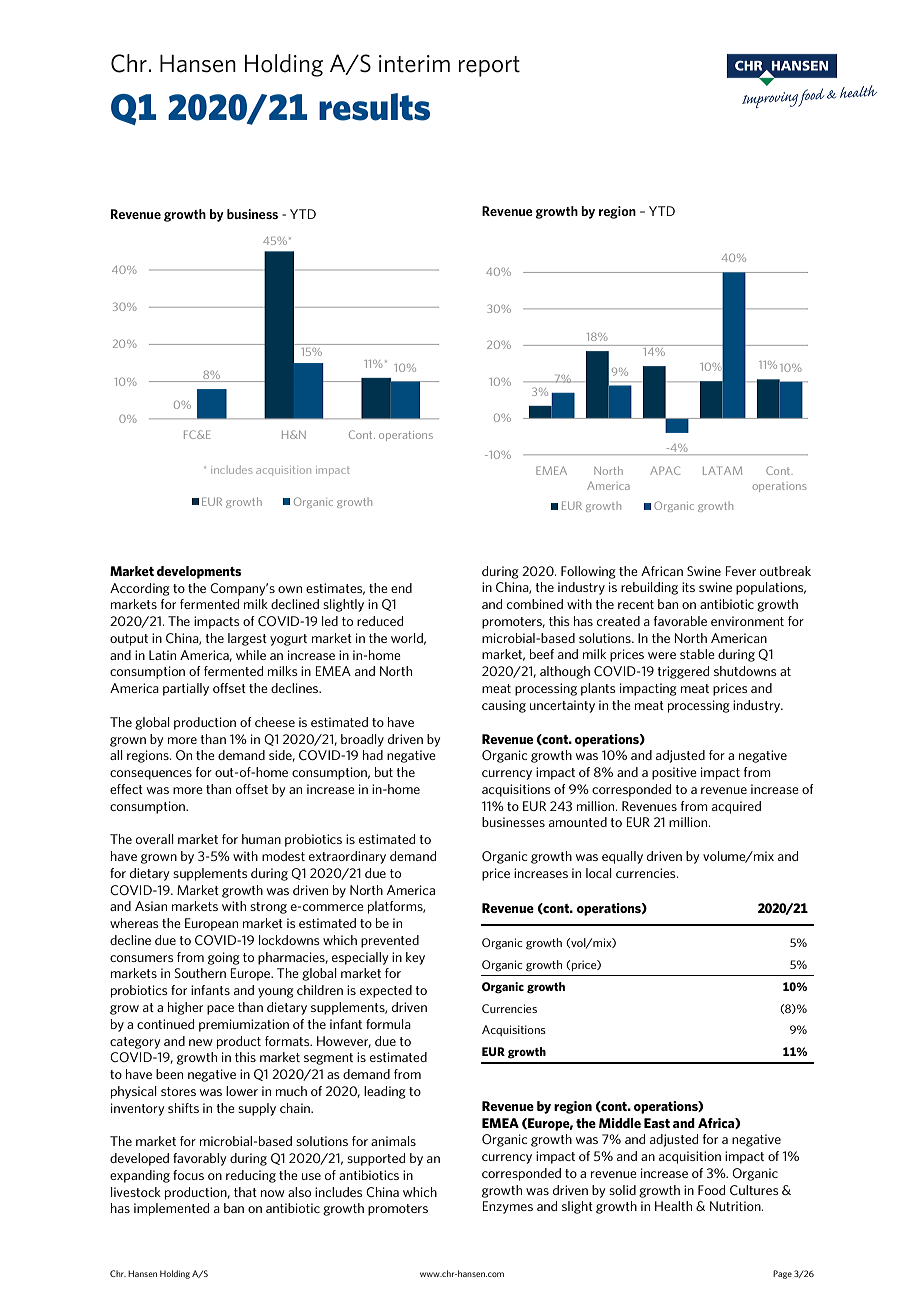 The image size is (924, 1308). I want to click on end, so click(401, 588).
